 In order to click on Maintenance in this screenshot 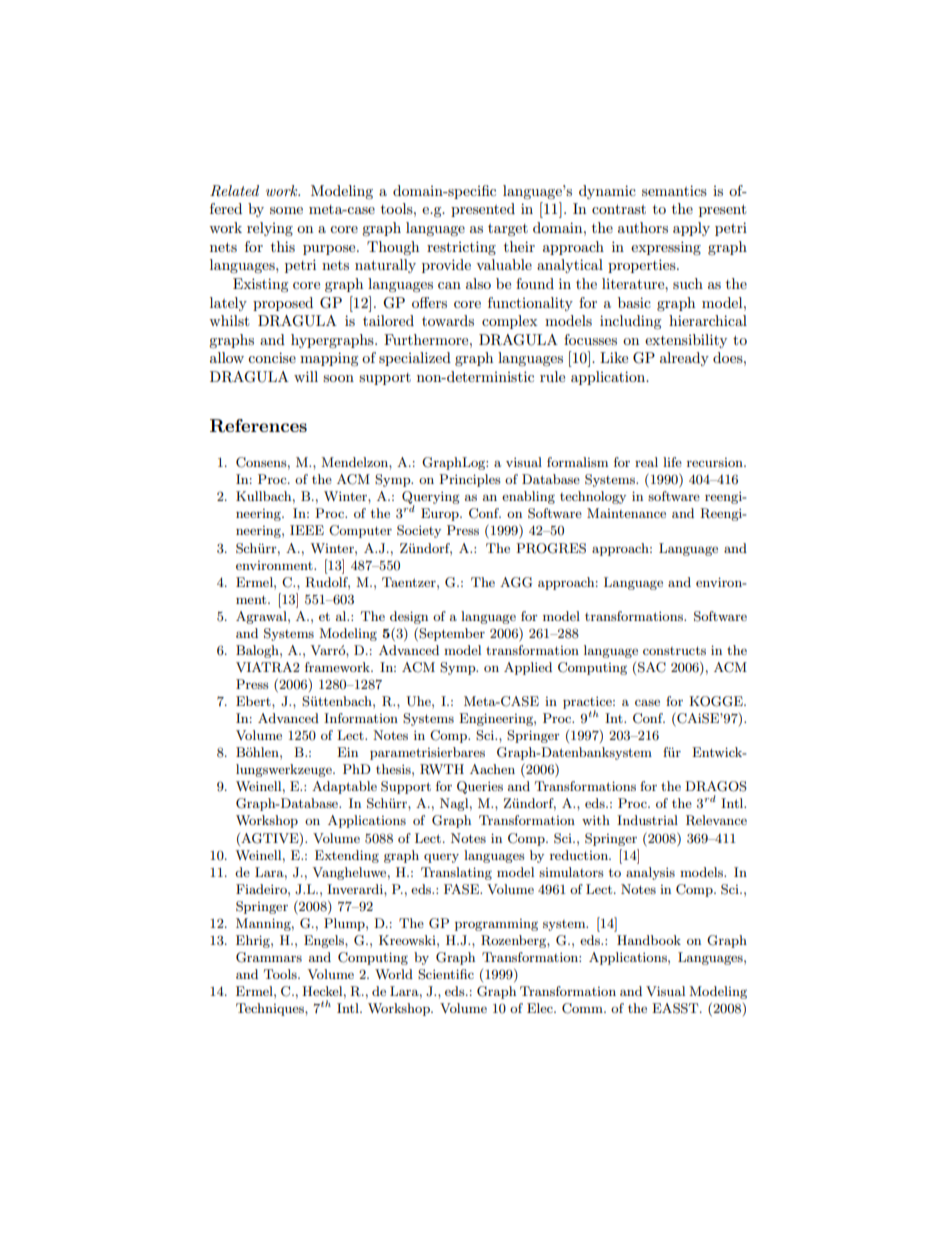, I will do `click(626, 513)`.
